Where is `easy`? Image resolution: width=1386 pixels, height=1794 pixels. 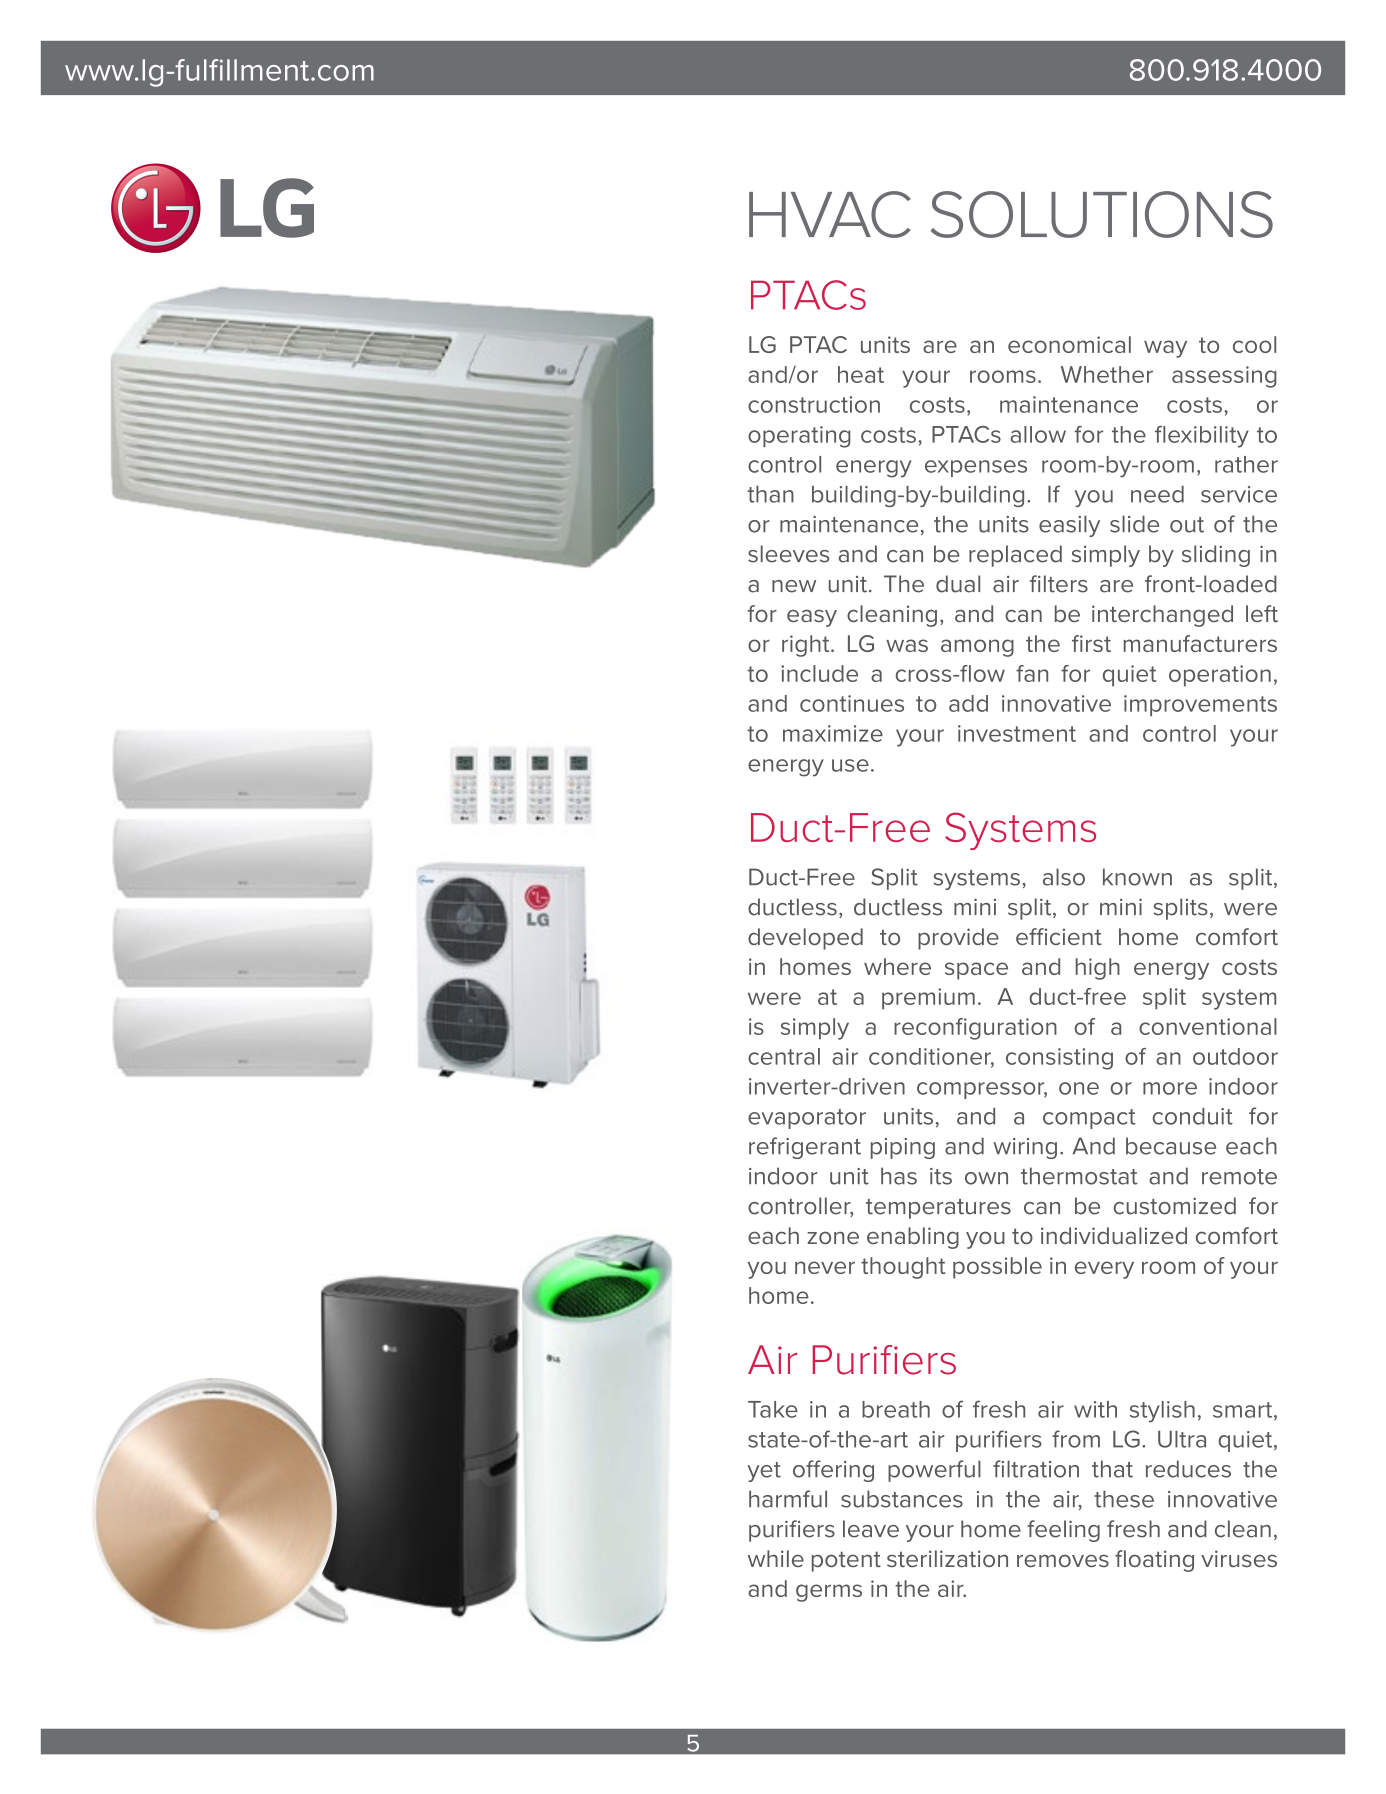 easy is located at coordinates (812, 618).
